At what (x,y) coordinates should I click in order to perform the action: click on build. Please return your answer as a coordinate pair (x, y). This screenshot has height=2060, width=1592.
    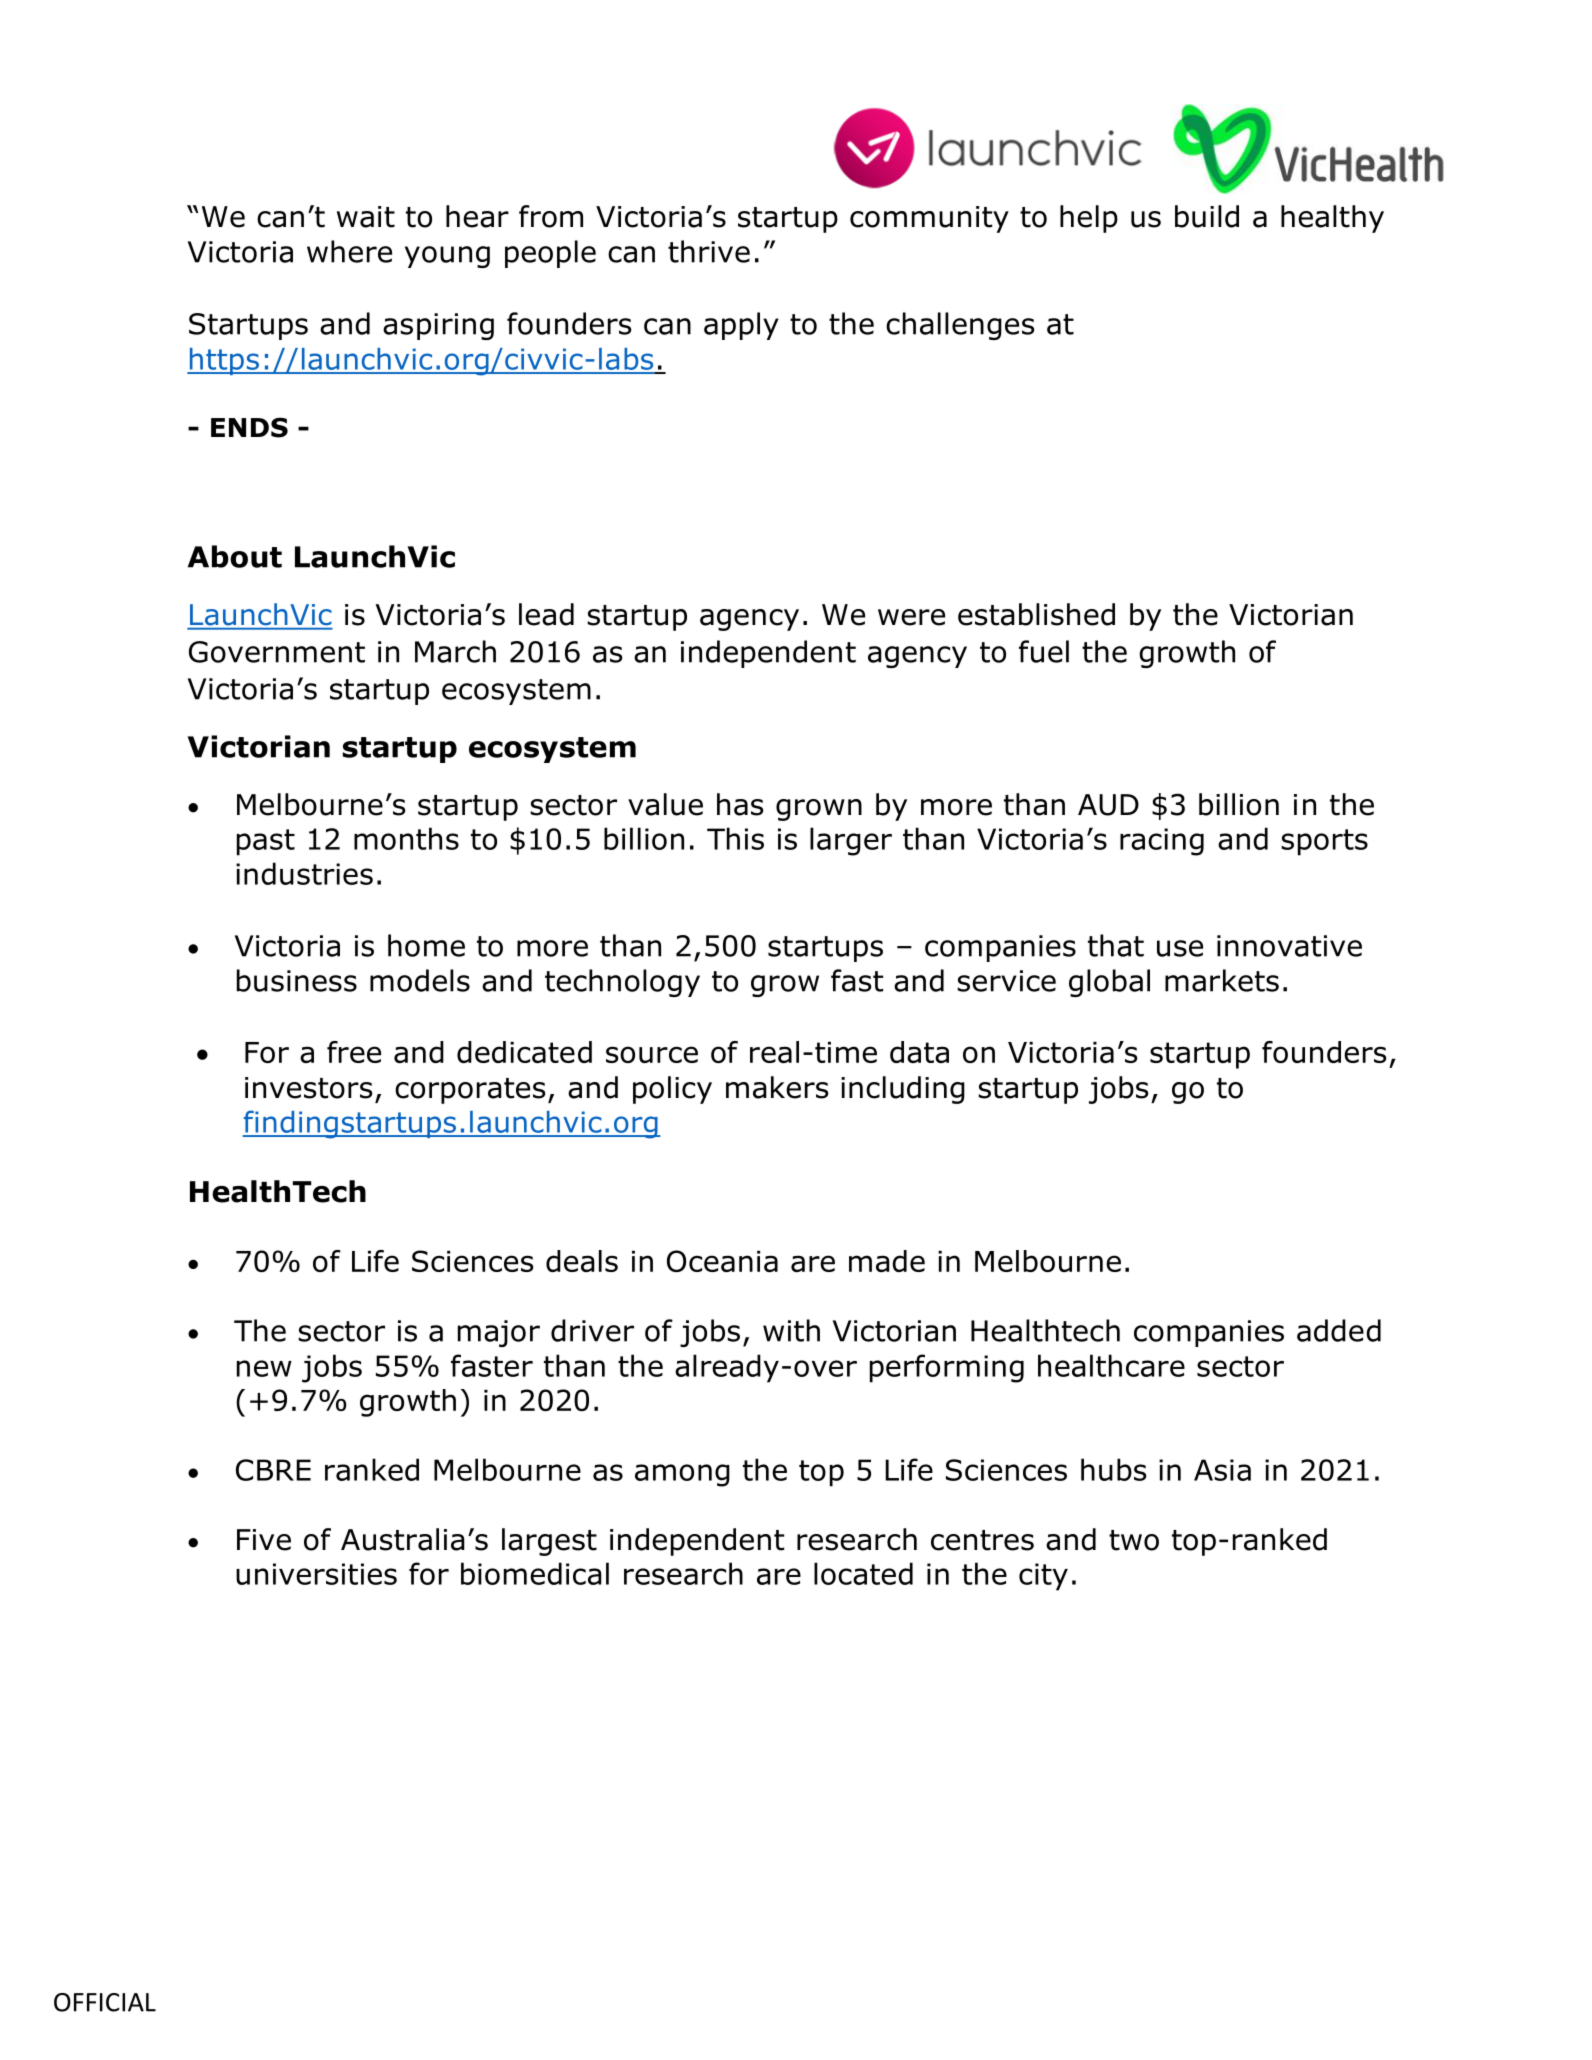
    Looking at the image, I should click on (1207, 216).
